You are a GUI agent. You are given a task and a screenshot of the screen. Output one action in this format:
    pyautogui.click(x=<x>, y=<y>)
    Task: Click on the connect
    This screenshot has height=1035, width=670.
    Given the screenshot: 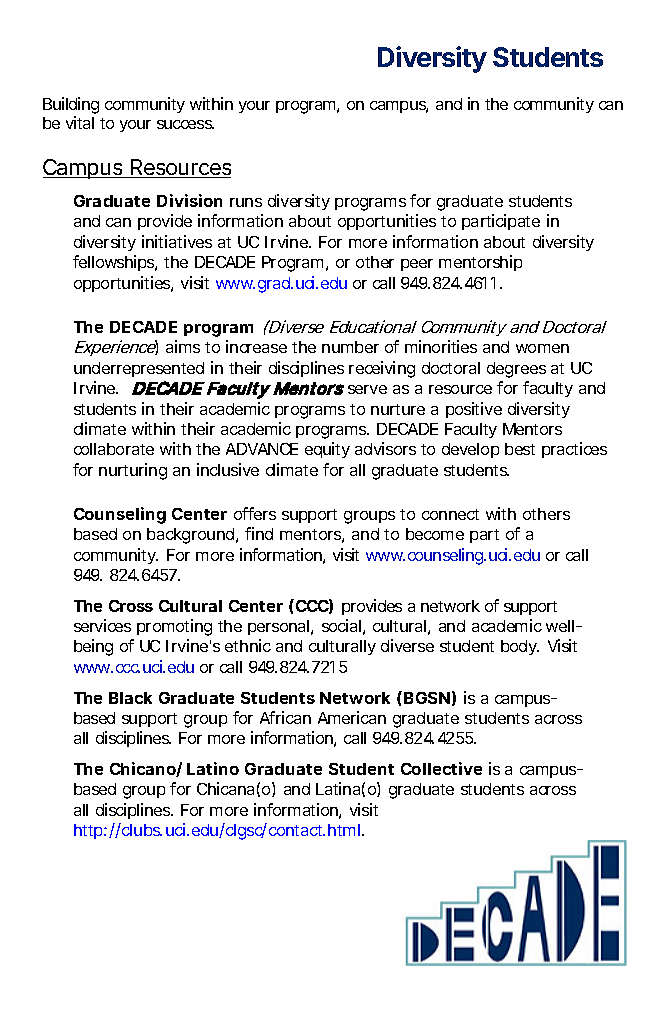 What is the action you would take?
    pyautogui.click(x=450, y=514)
